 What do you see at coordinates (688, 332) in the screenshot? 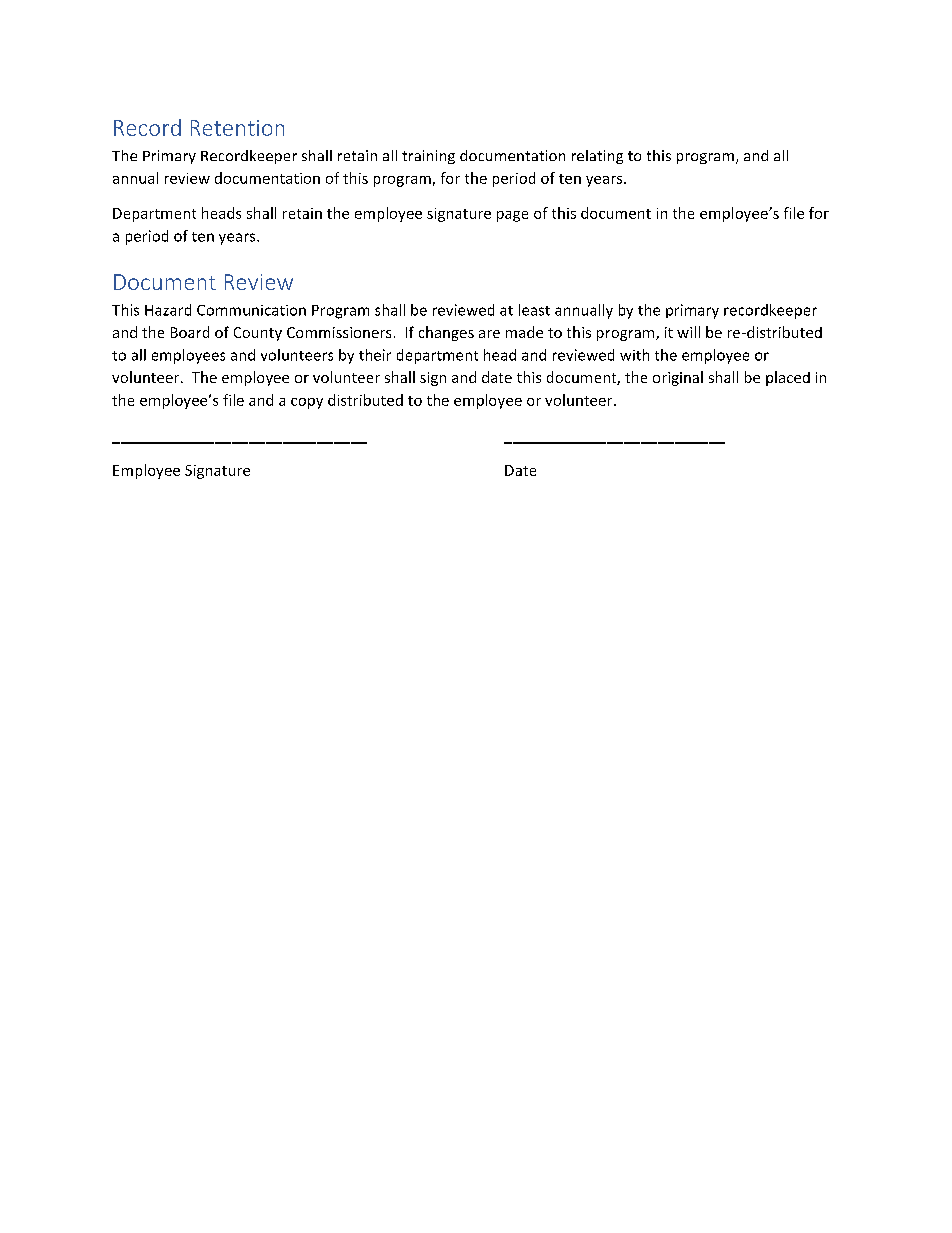
I see `will` at bounding box center [688, 332].
